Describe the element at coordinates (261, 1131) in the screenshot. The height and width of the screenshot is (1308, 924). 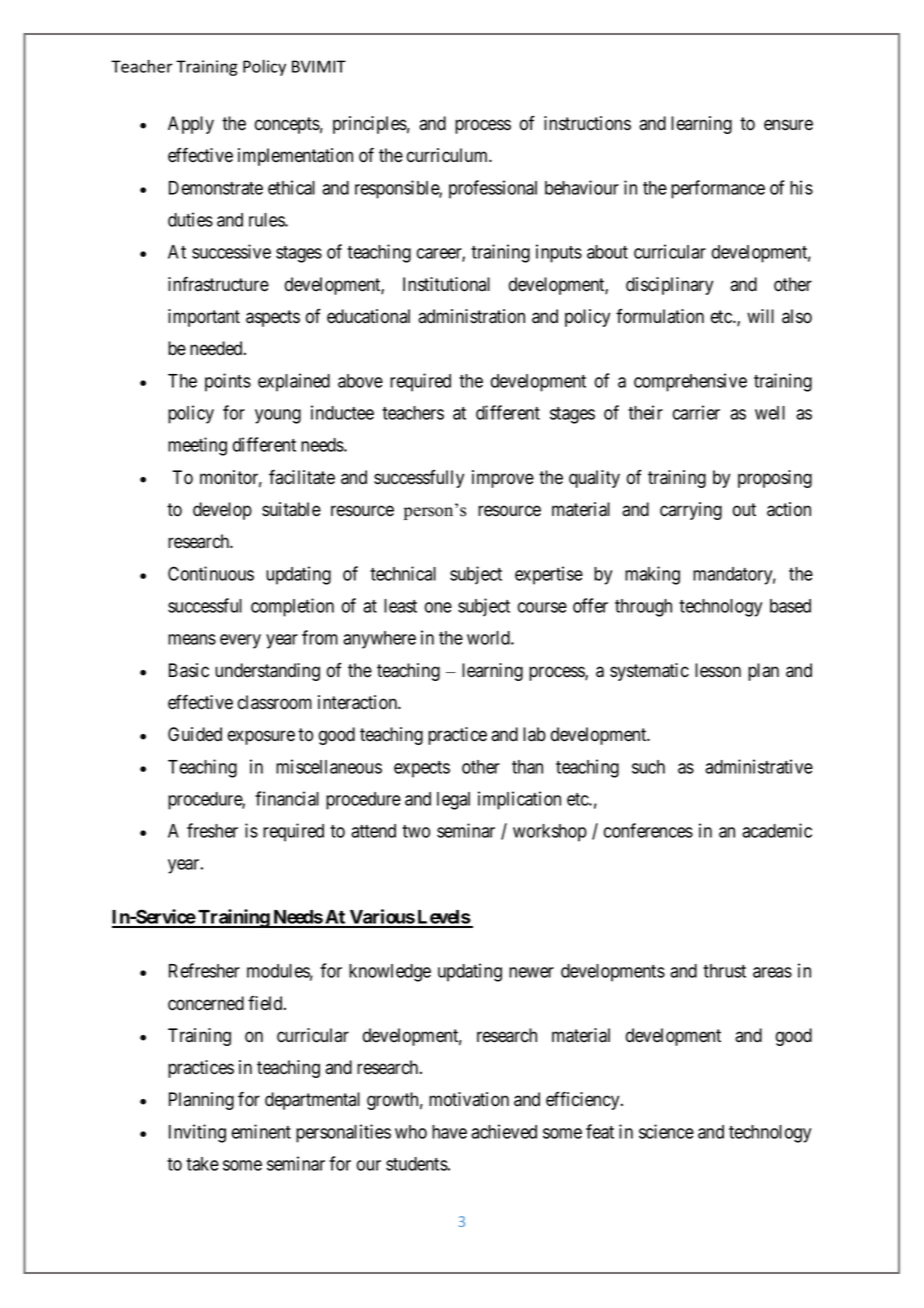
I see `eminent` at that location.
